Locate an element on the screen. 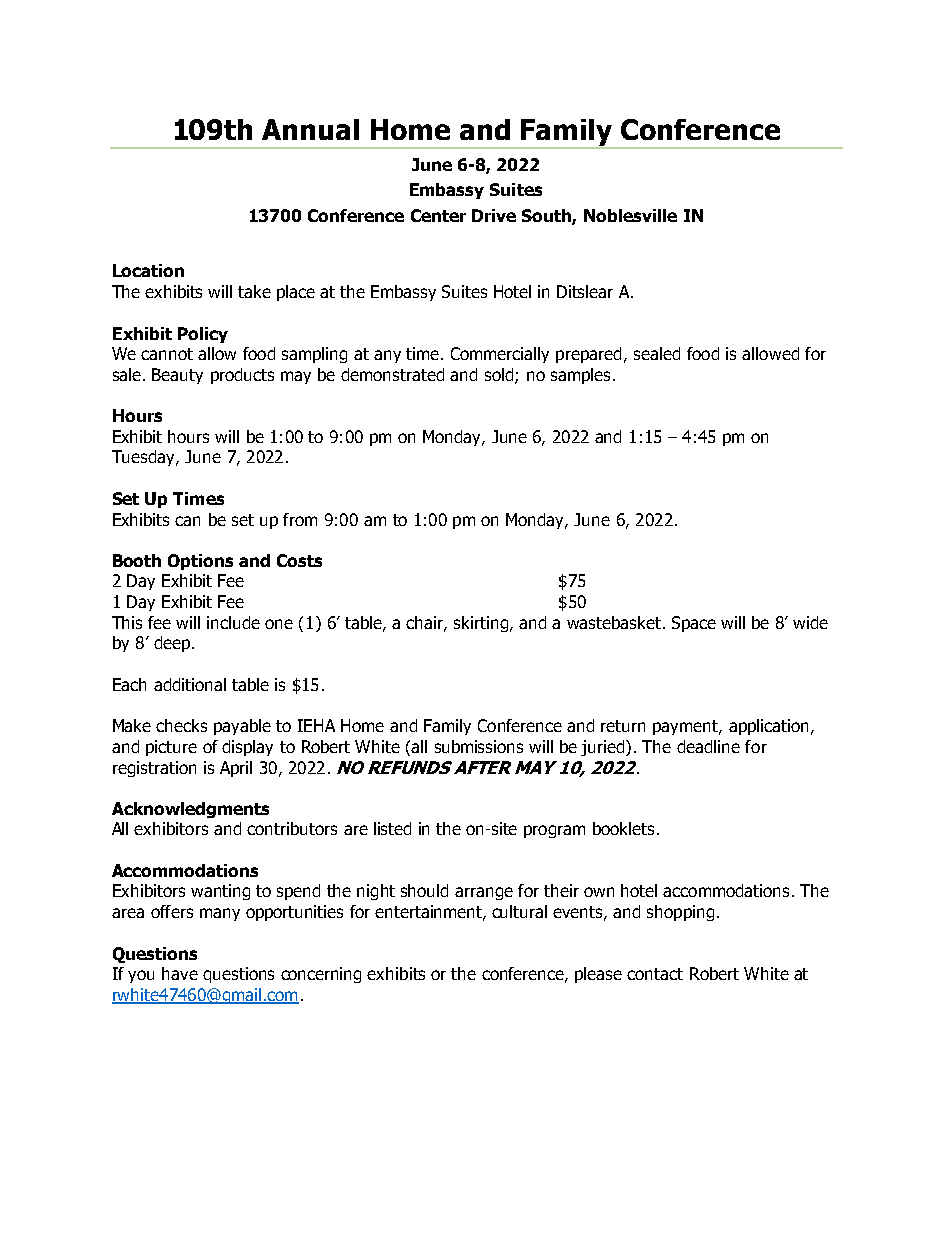  Space is located at coordinates (694, 624).
